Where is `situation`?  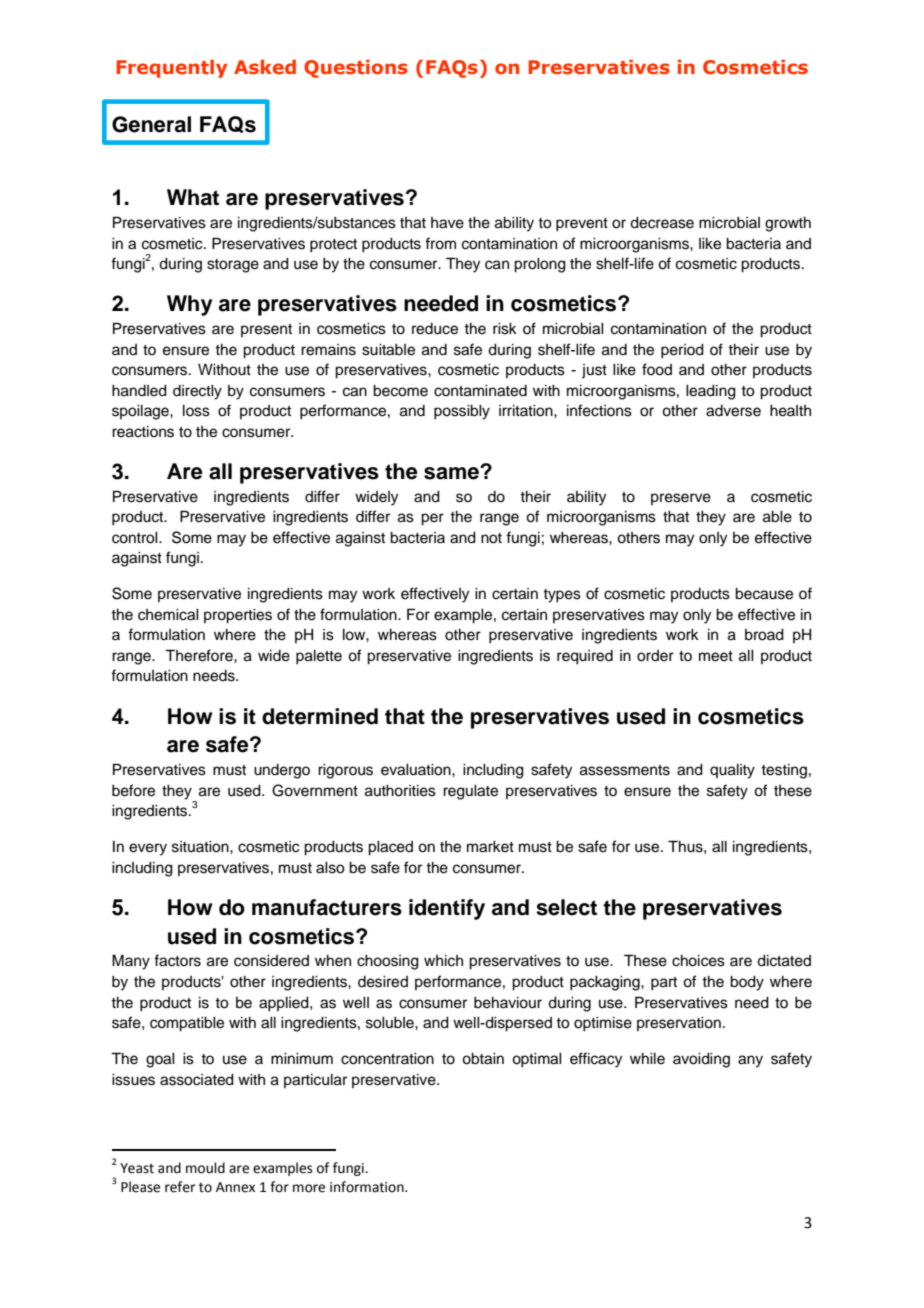 situation is located at coordinates (201, 847).
